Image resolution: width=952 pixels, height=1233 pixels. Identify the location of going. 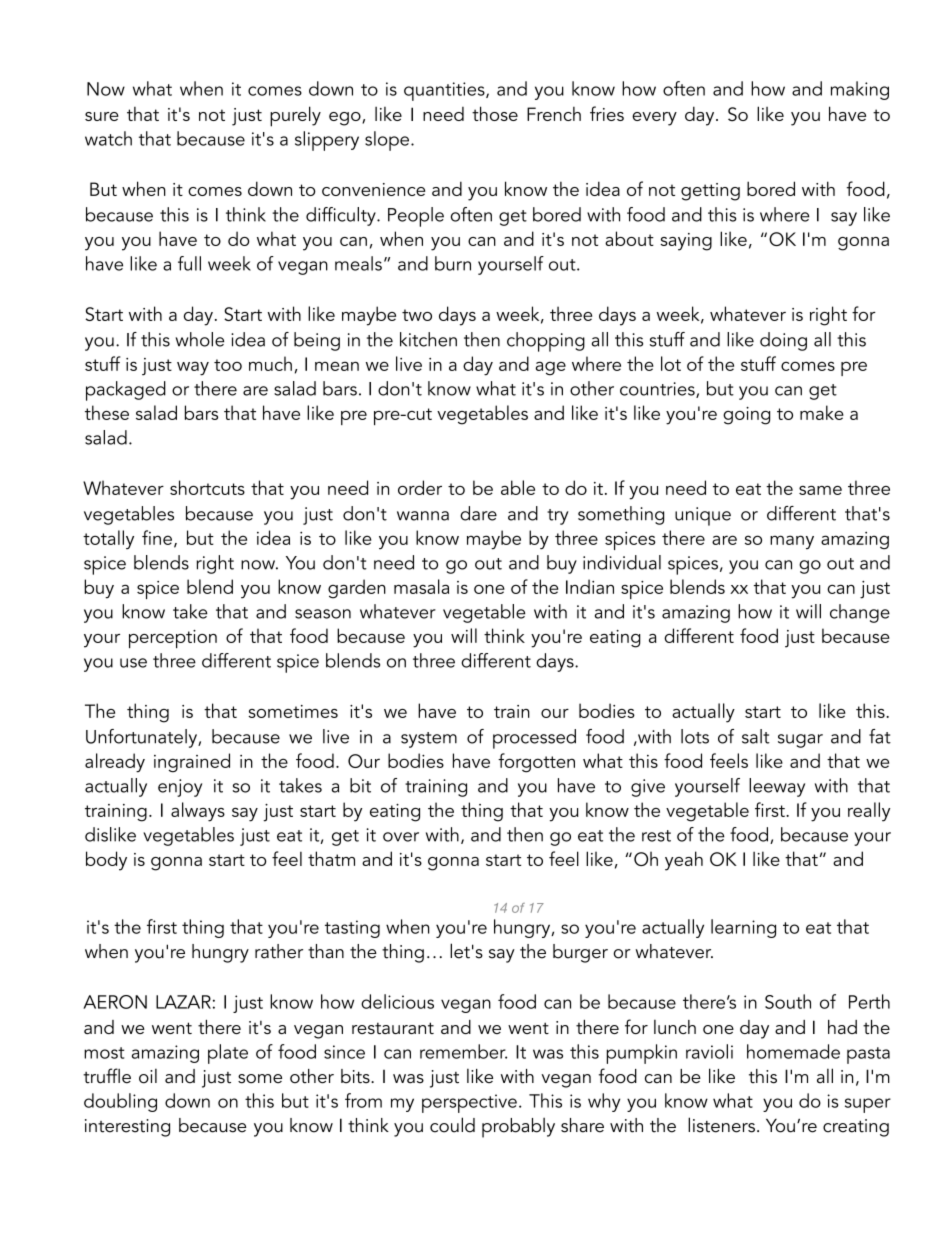
(746, 416).
